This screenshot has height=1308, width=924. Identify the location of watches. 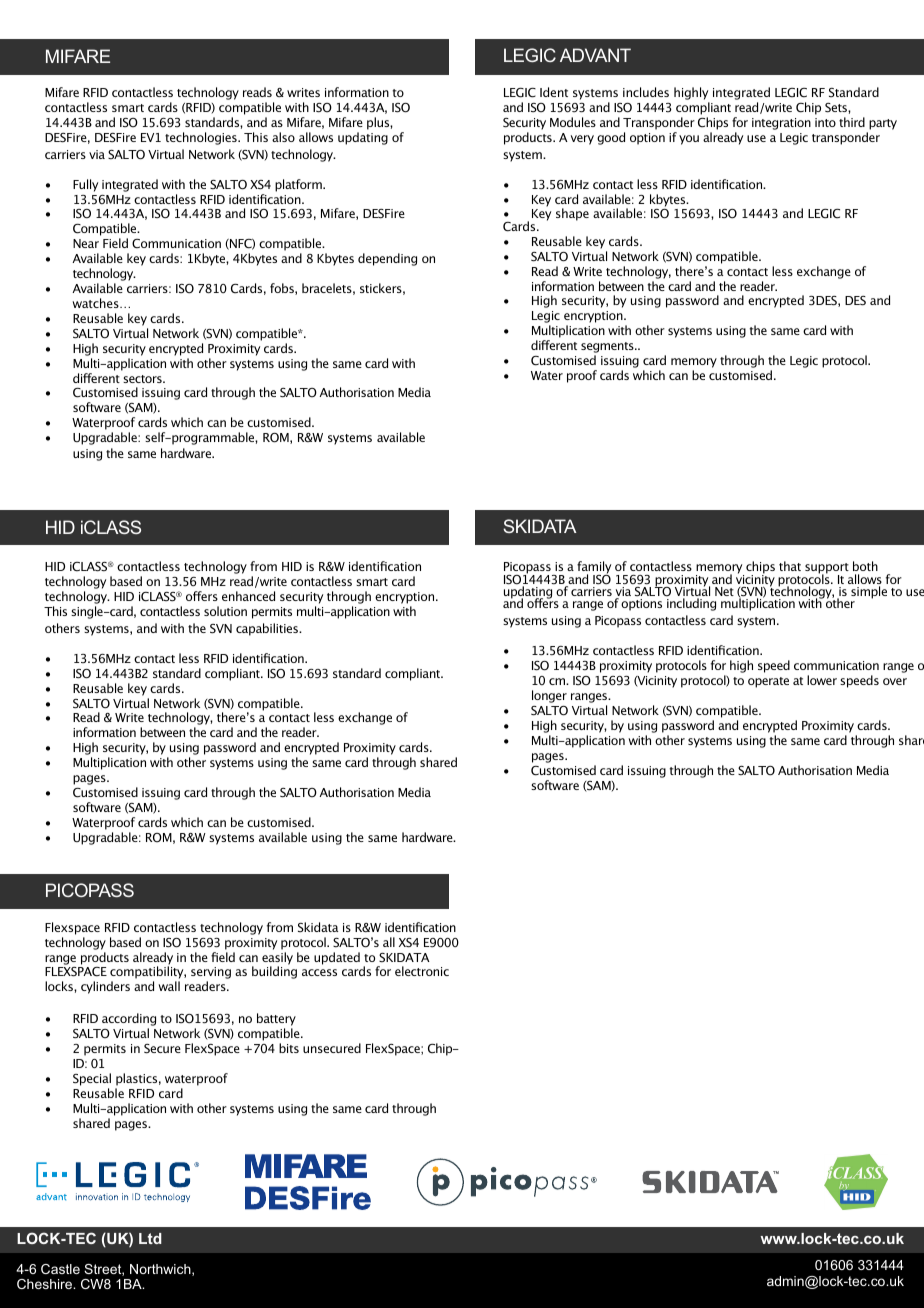
(96, 303).
